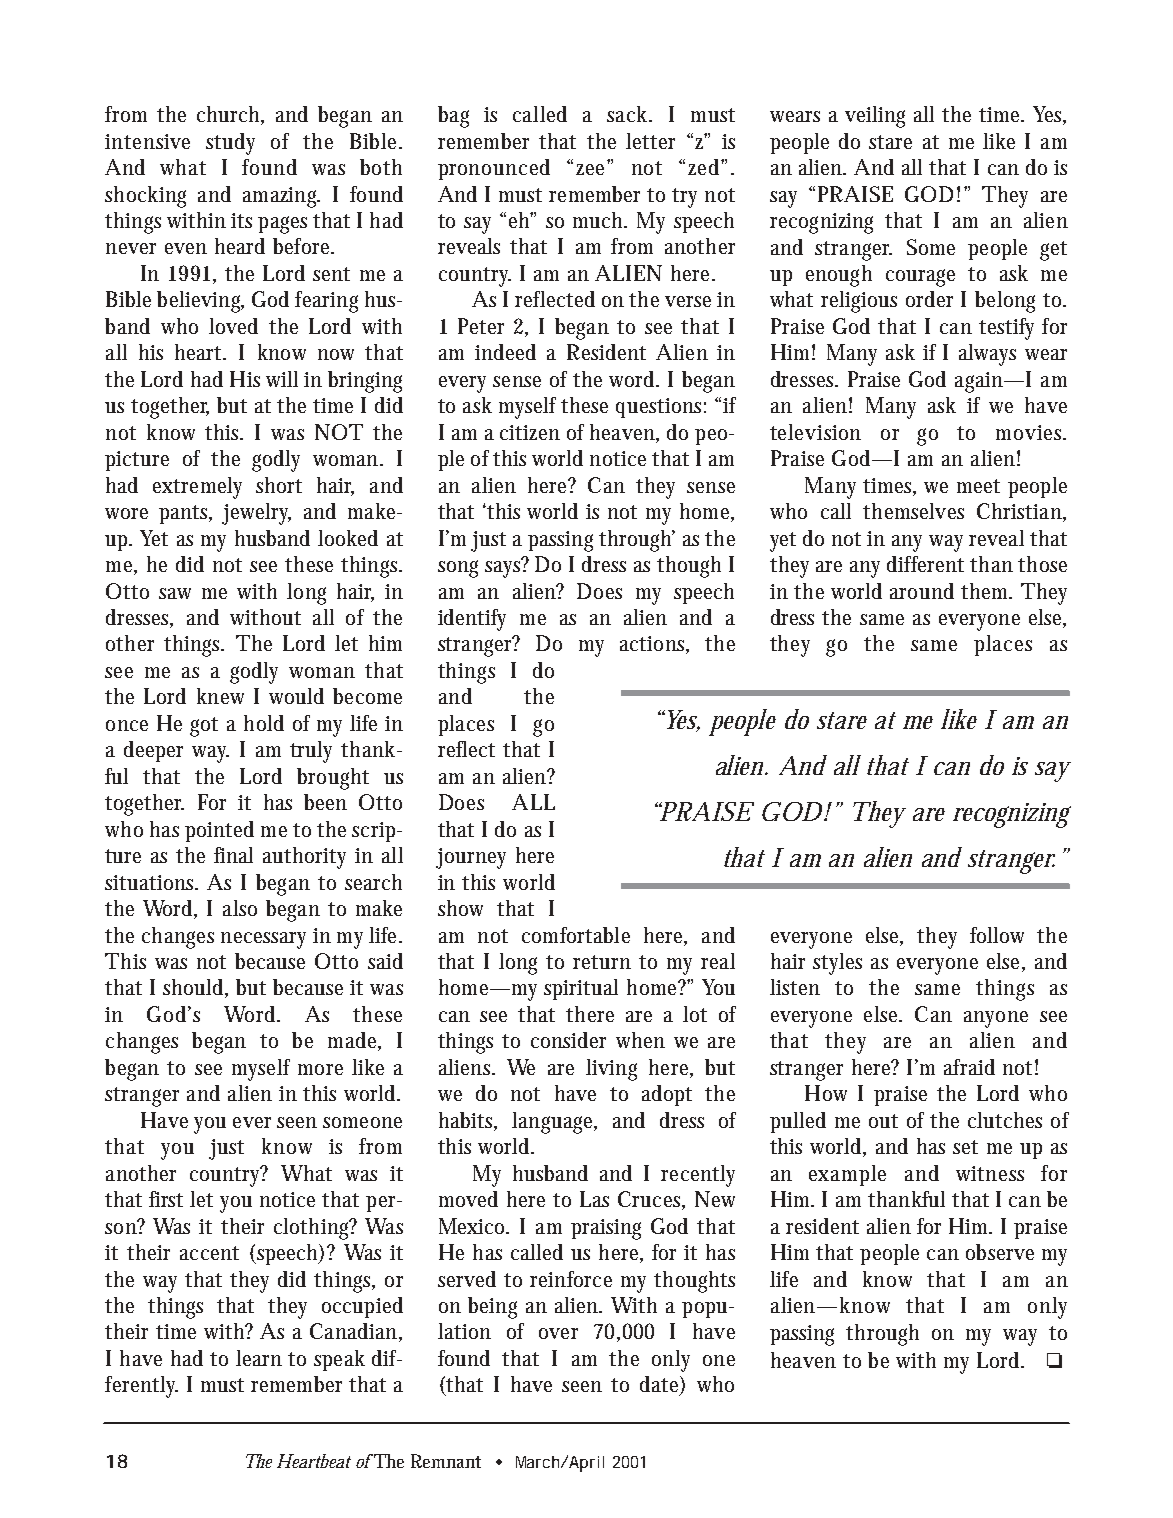 This screenshot has width=1173, height=1518. What do you see at coordinates (471, 858) in the screenshot?
I see `journey` at bounding box center [471, 858].
